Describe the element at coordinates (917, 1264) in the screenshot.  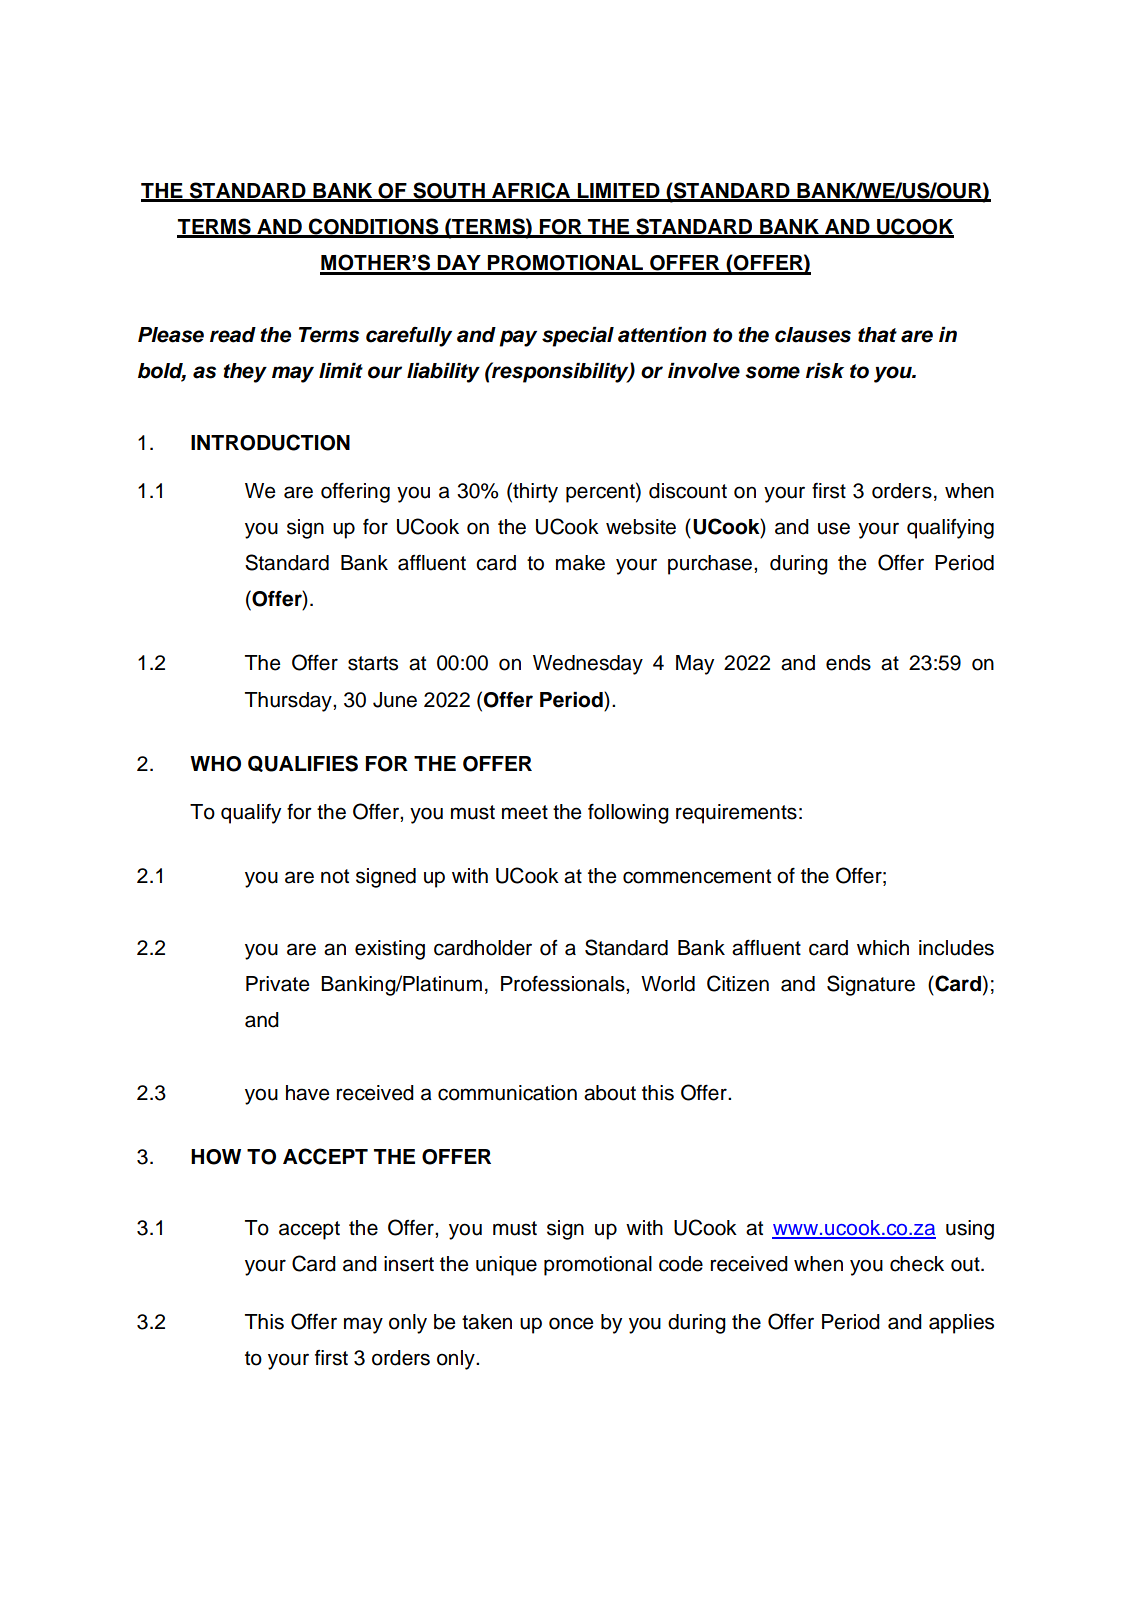
I see `check` at that location.
